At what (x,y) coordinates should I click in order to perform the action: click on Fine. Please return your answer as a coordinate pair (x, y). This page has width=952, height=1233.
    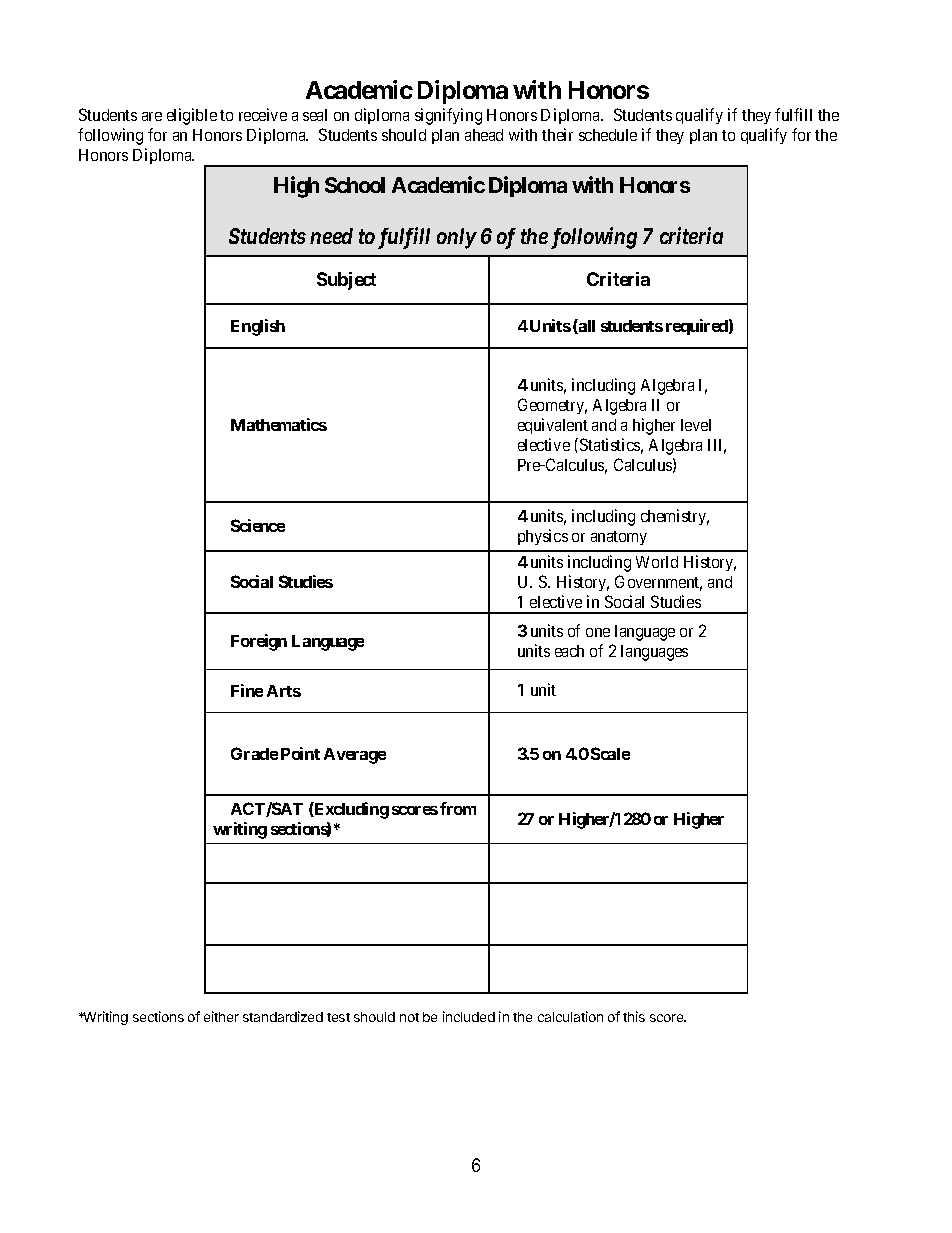
    Looking at the image, I should click on (247, 690).
